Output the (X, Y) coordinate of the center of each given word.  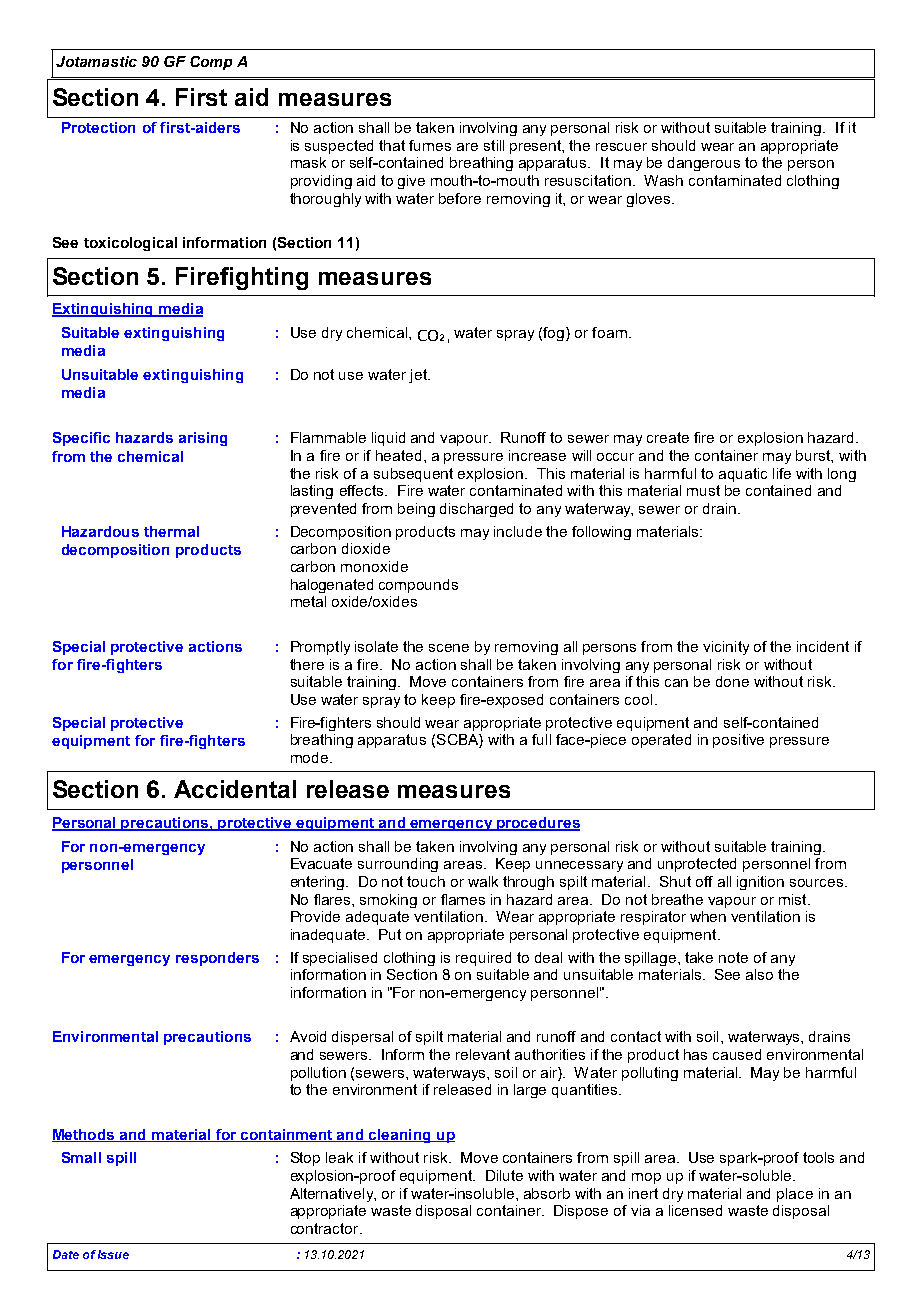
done (732, 681)
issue (113, 1254)
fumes (430, 145)
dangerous (704, 164)
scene (449, 648)
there (307, 664)
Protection (98, 127)
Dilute (504, 1175)
